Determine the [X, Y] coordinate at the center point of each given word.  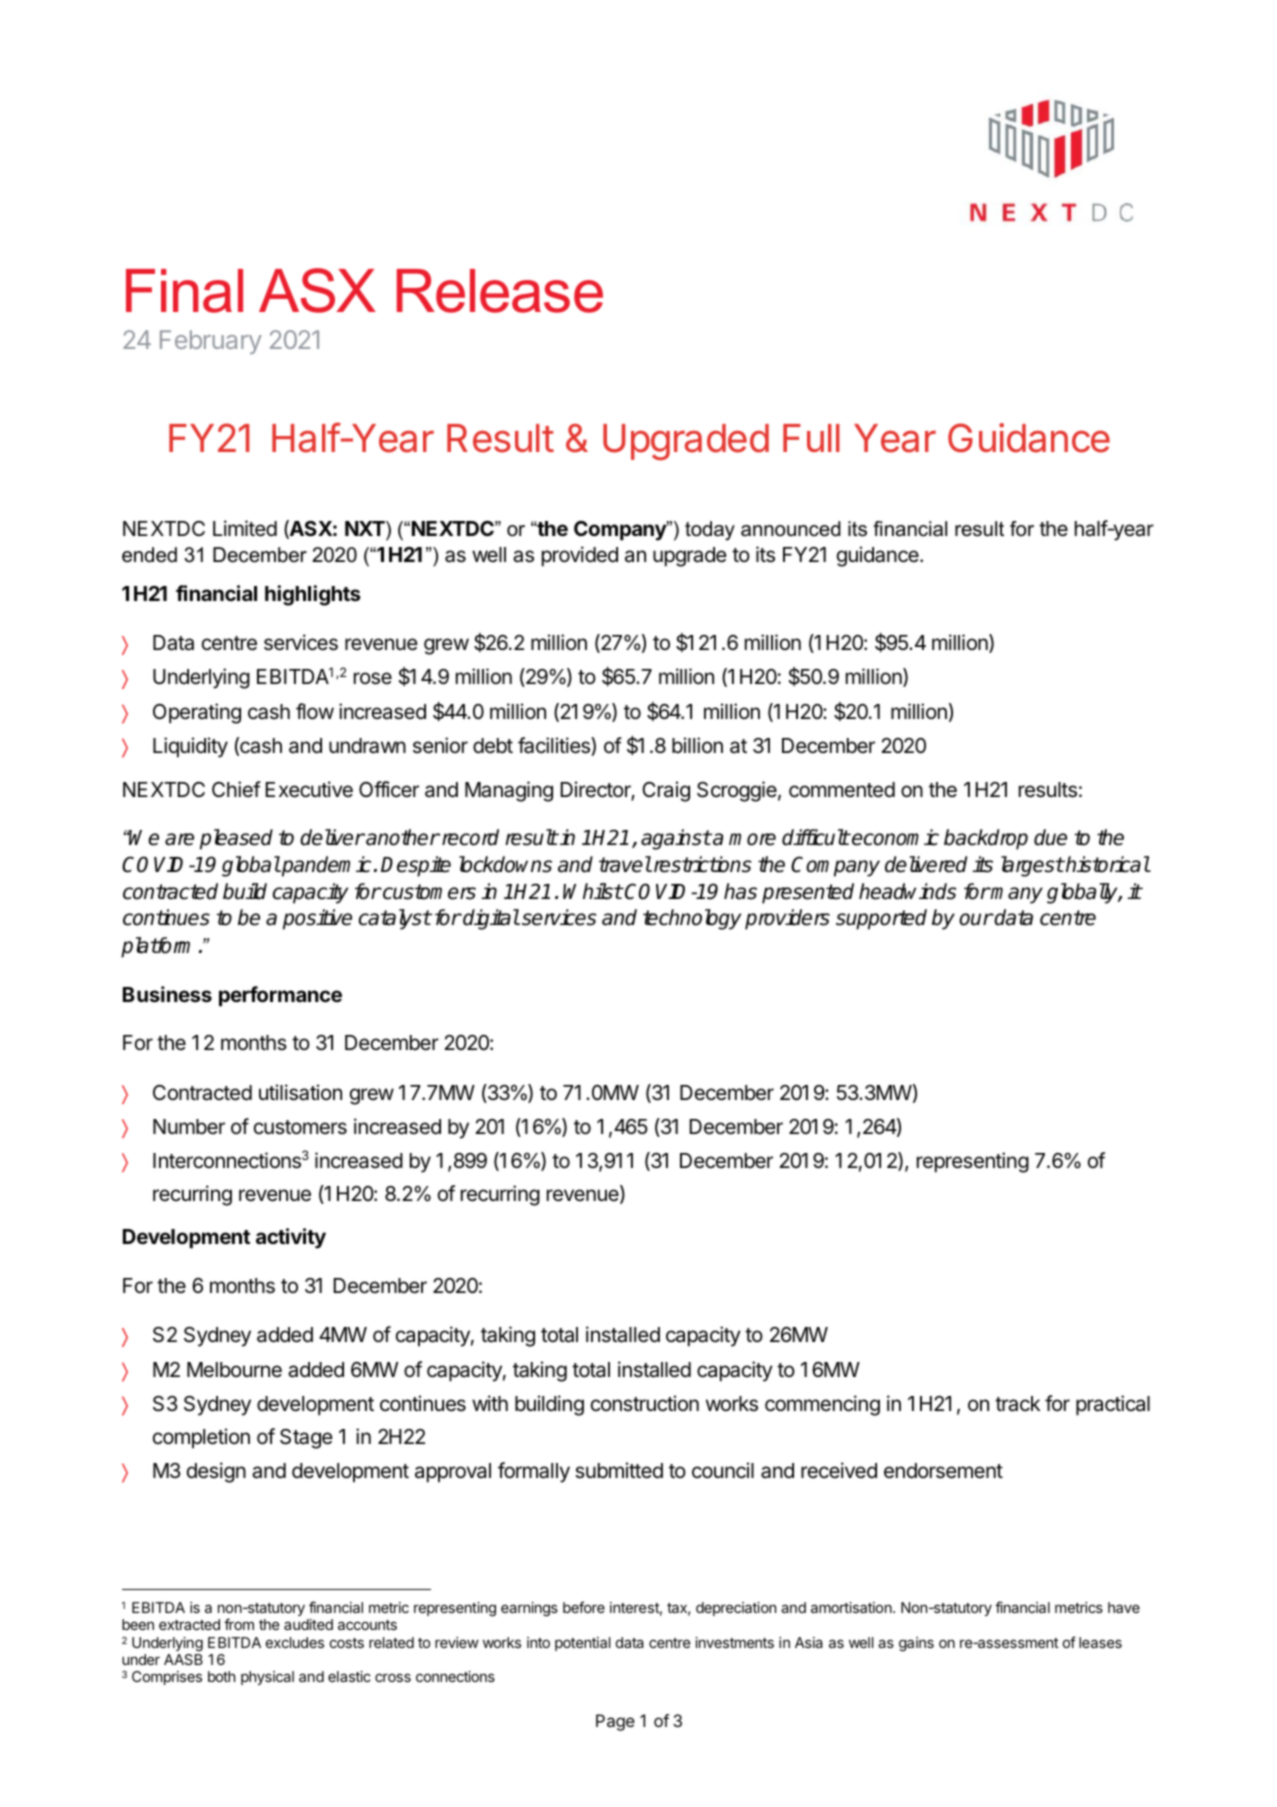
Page [615, 1722]
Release [500, 291]
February [211, 342]
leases [1100, 1642]
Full [811, 438]
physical [267, 1678]
